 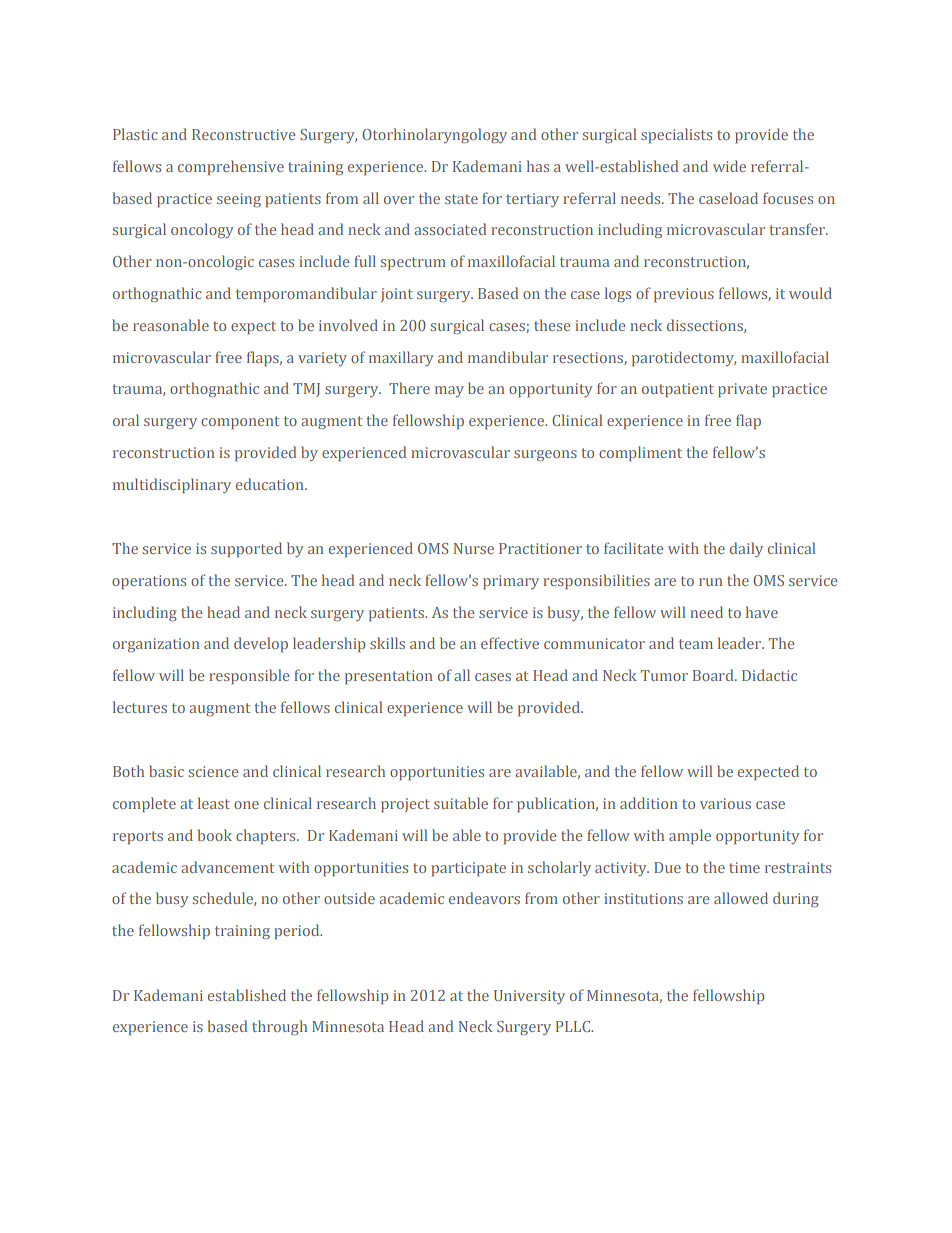 I want to click on wide, so click(x=729, y=166).
